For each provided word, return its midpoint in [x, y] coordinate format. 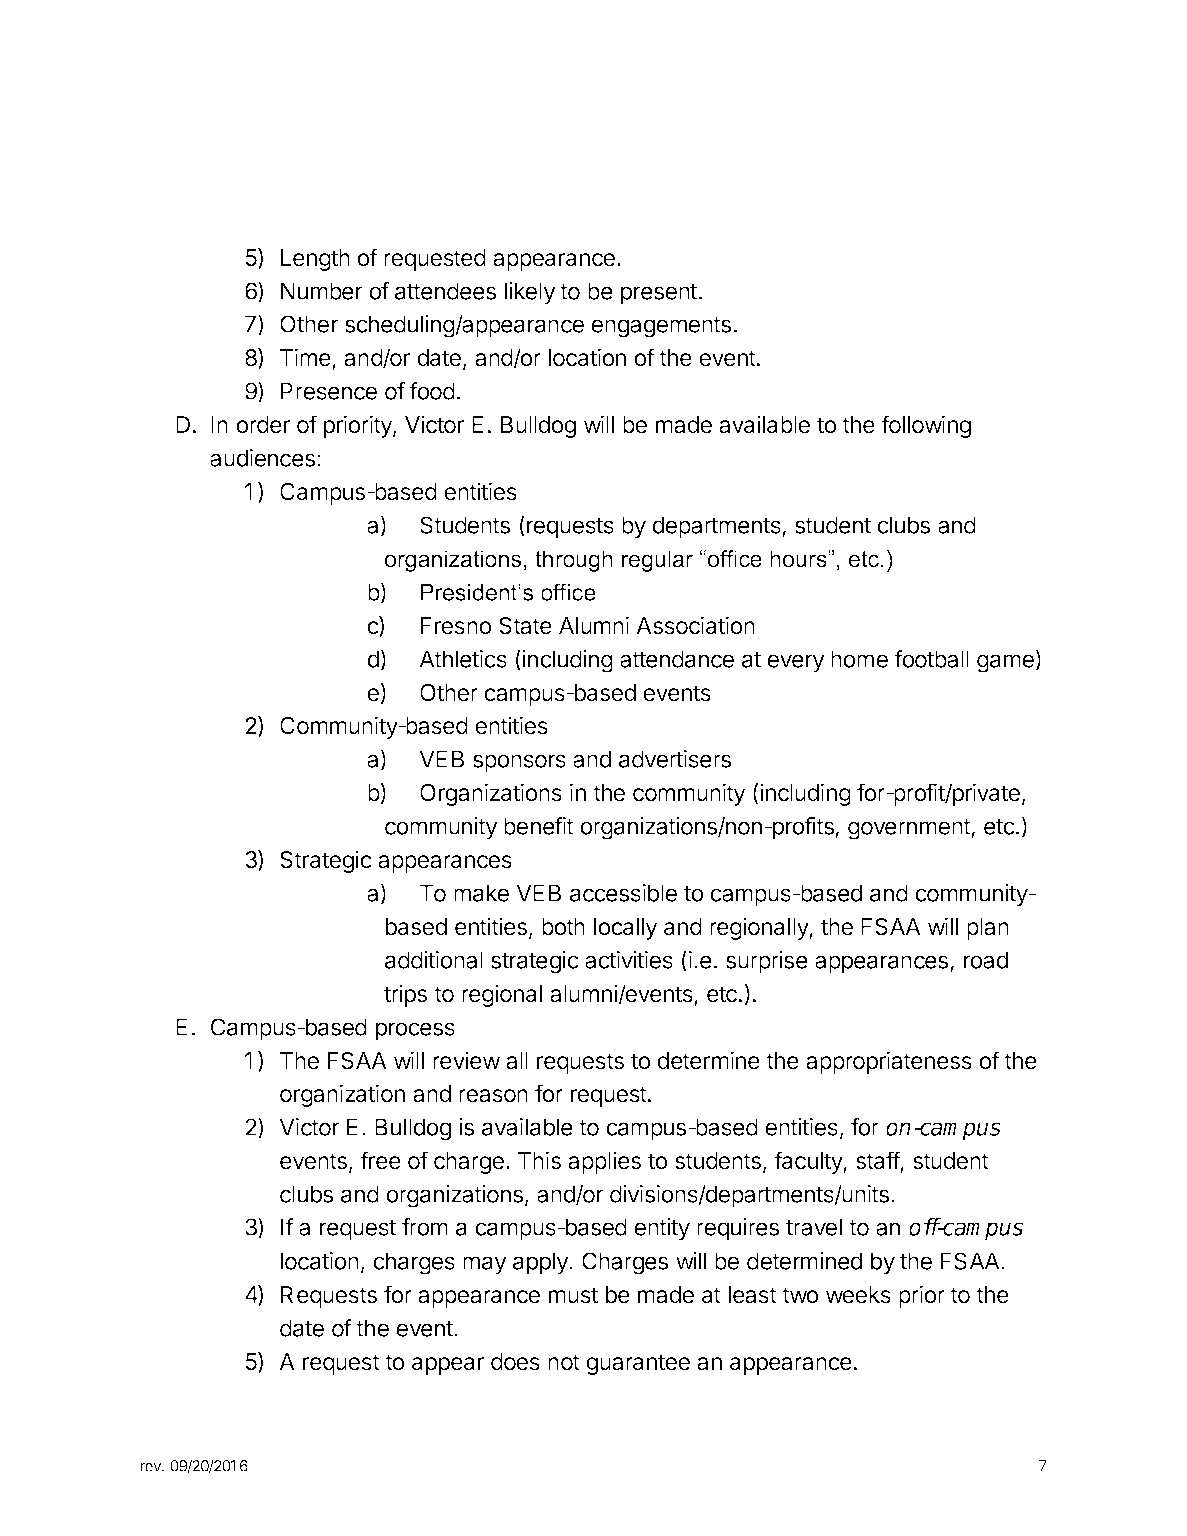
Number [321, 291]
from [425, 1227]
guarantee [638, 1364]
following [926, 426]
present [659, 294]
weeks [858, 1295]
